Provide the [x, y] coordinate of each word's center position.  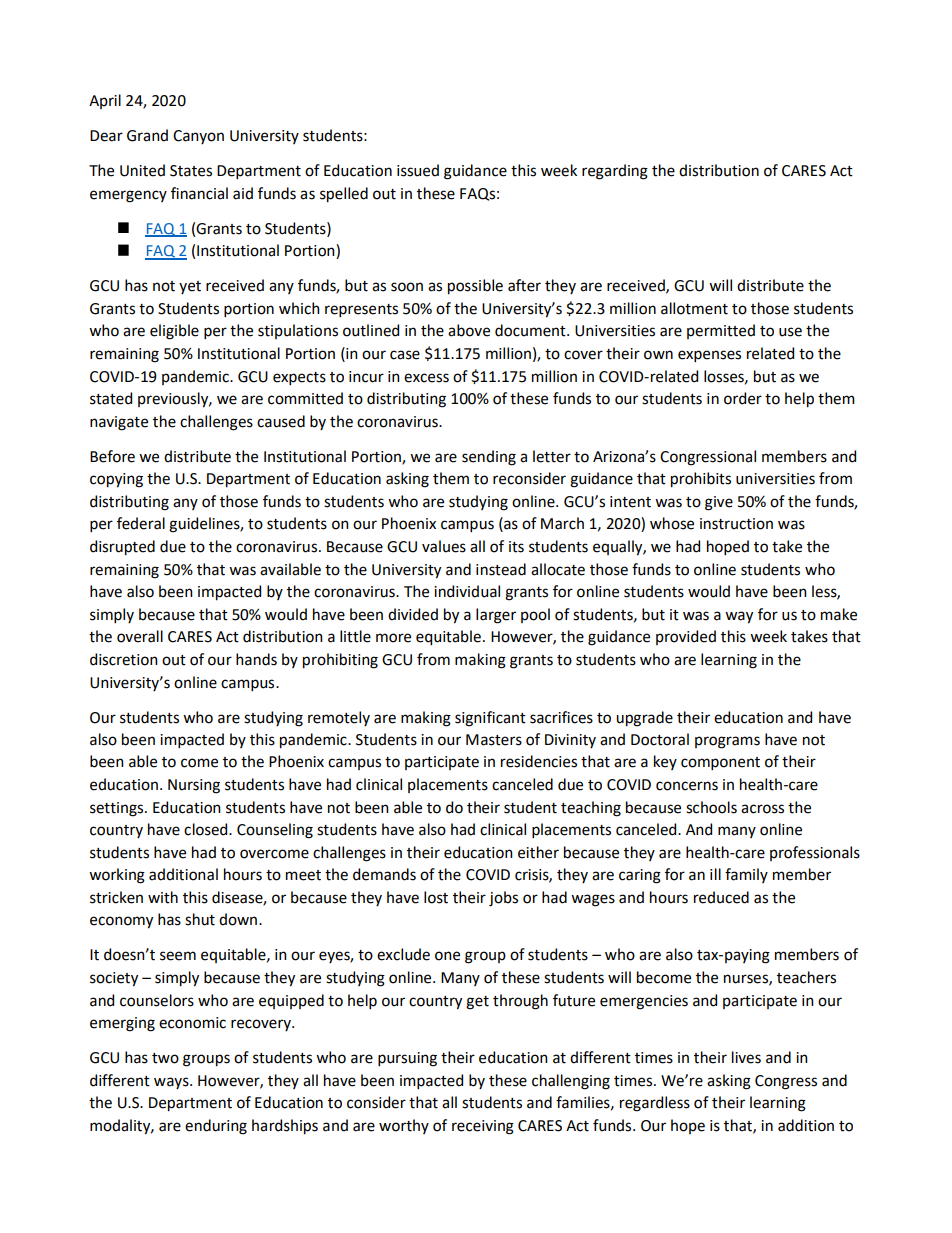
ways [172, 1083]
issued [418, 170]
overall [140, 636]
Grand [147, 135]
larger [496, 616]
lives [746, 1057]
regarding [615, 172]
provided [686, 637]
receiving [483, 1127]
